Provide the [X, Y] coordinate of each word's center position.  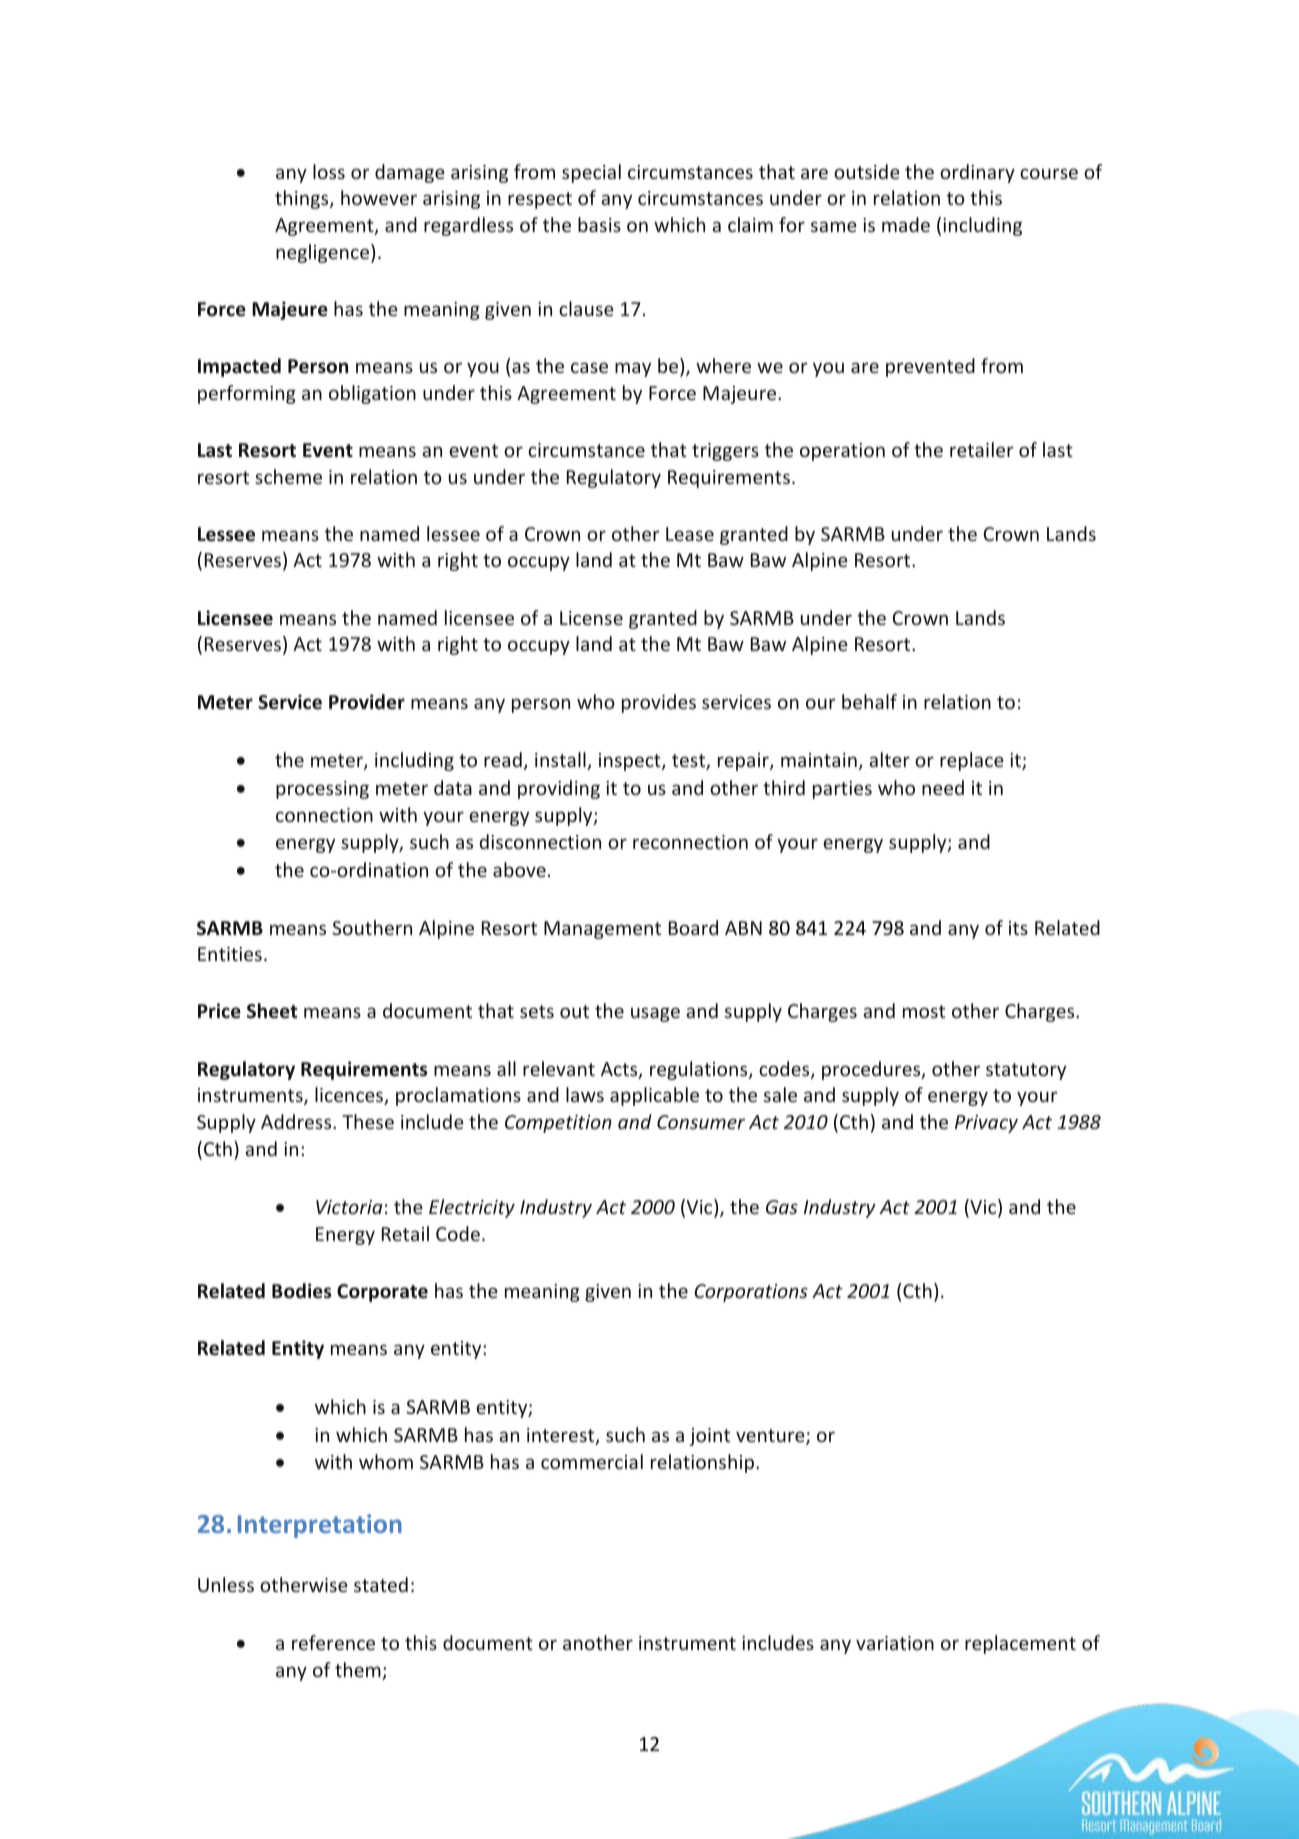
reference [333, 1642]
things [303, 199]
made [906, 224]
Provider [367, 702]
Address [297, 1121]
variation [895, 1643]
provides [659, 703]
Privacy [986, 1124]
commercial [592, 1461]
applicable [654, 1096]
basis [599, 224]
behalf [869, 701]
